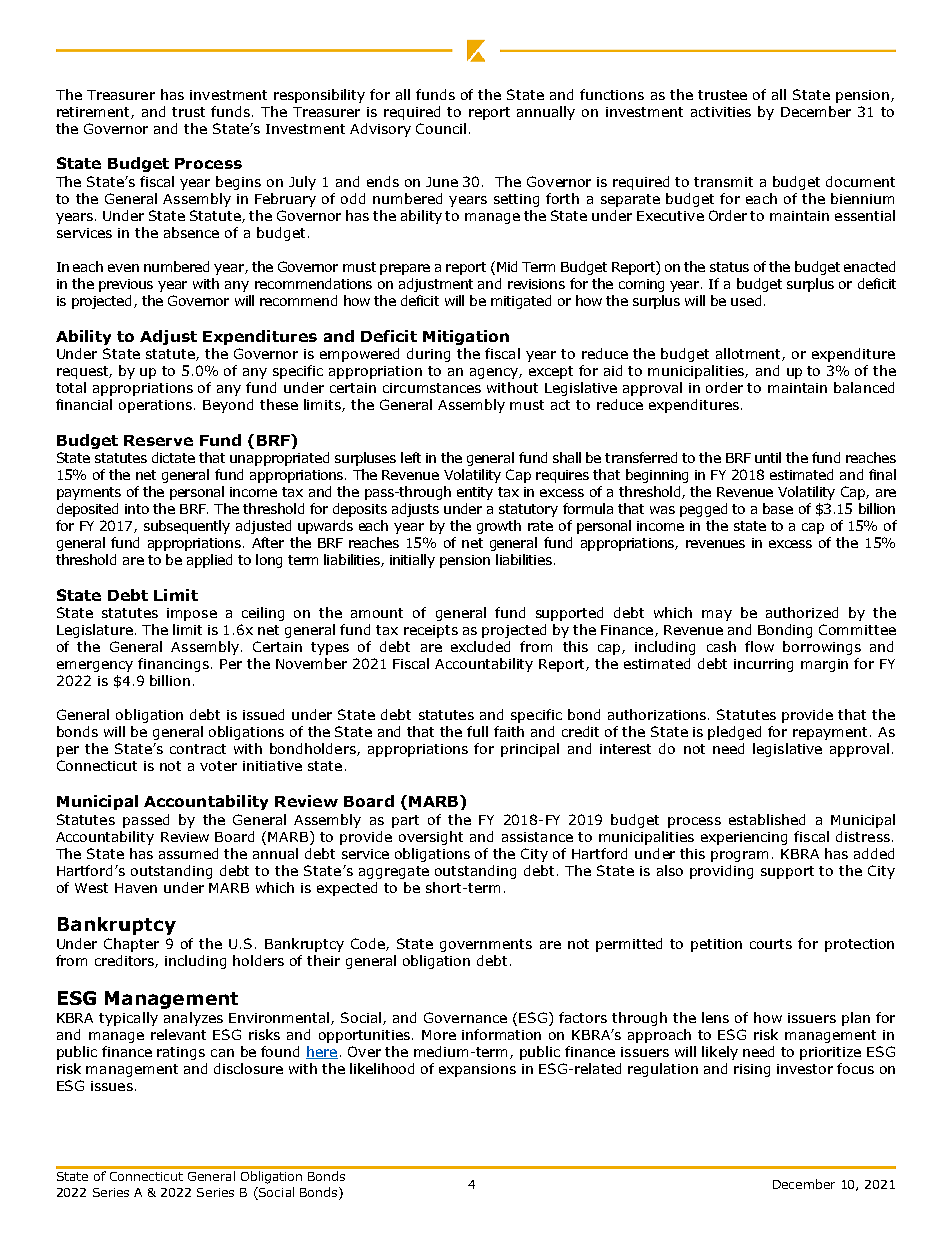 Image resolution: width=952 pixels, height=1233 pixels. I want to click on initially, so click(412, 561).
